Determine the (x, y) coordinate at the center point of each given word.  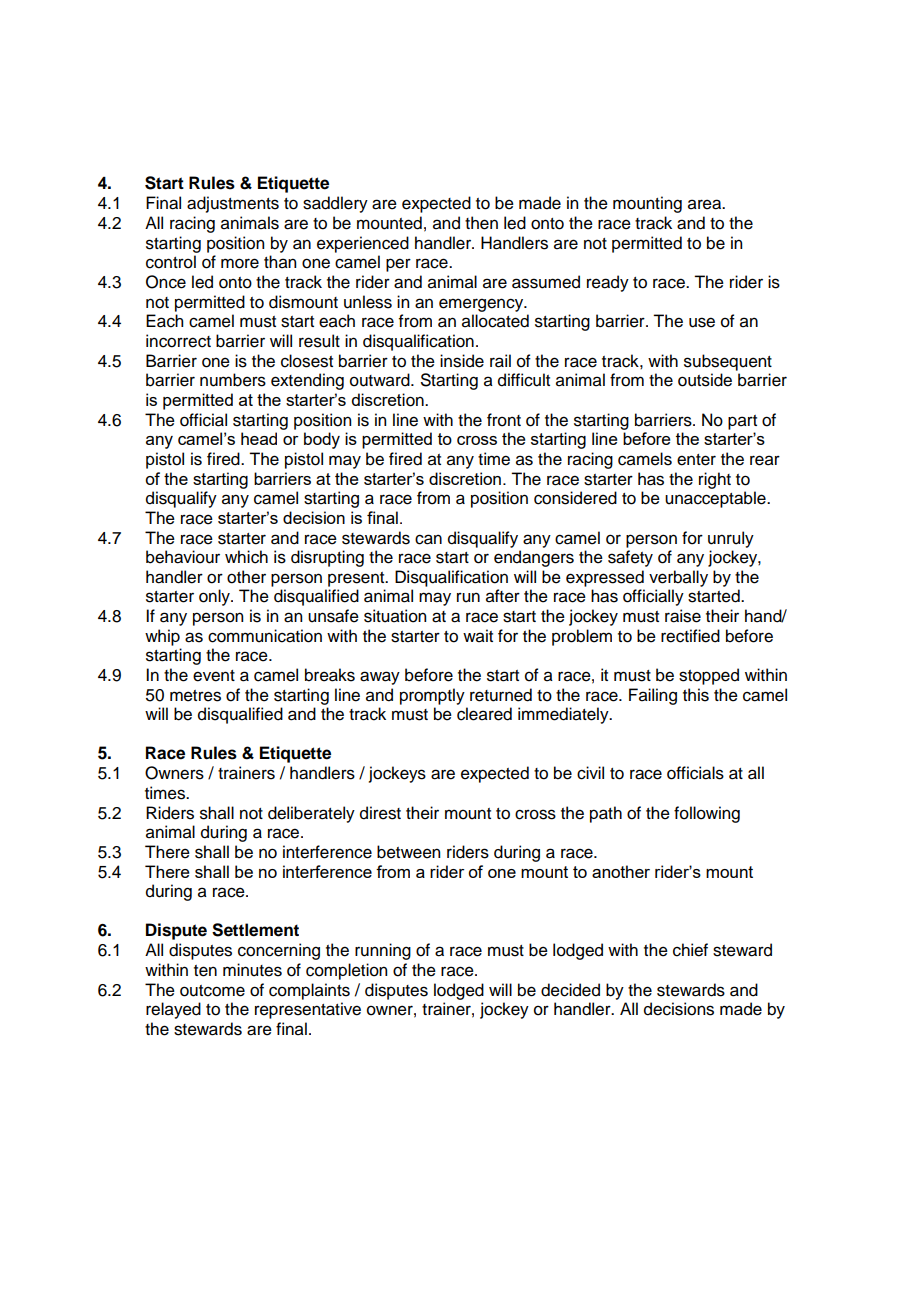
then (481, 223)
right (715, 480)
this (696, 695)
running (383, 951)
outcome (212, 991)
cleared (484, 714)
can (428, 539)
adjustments (233, 204)
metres (195, 696)
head (259, 438)
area (706, 204)
